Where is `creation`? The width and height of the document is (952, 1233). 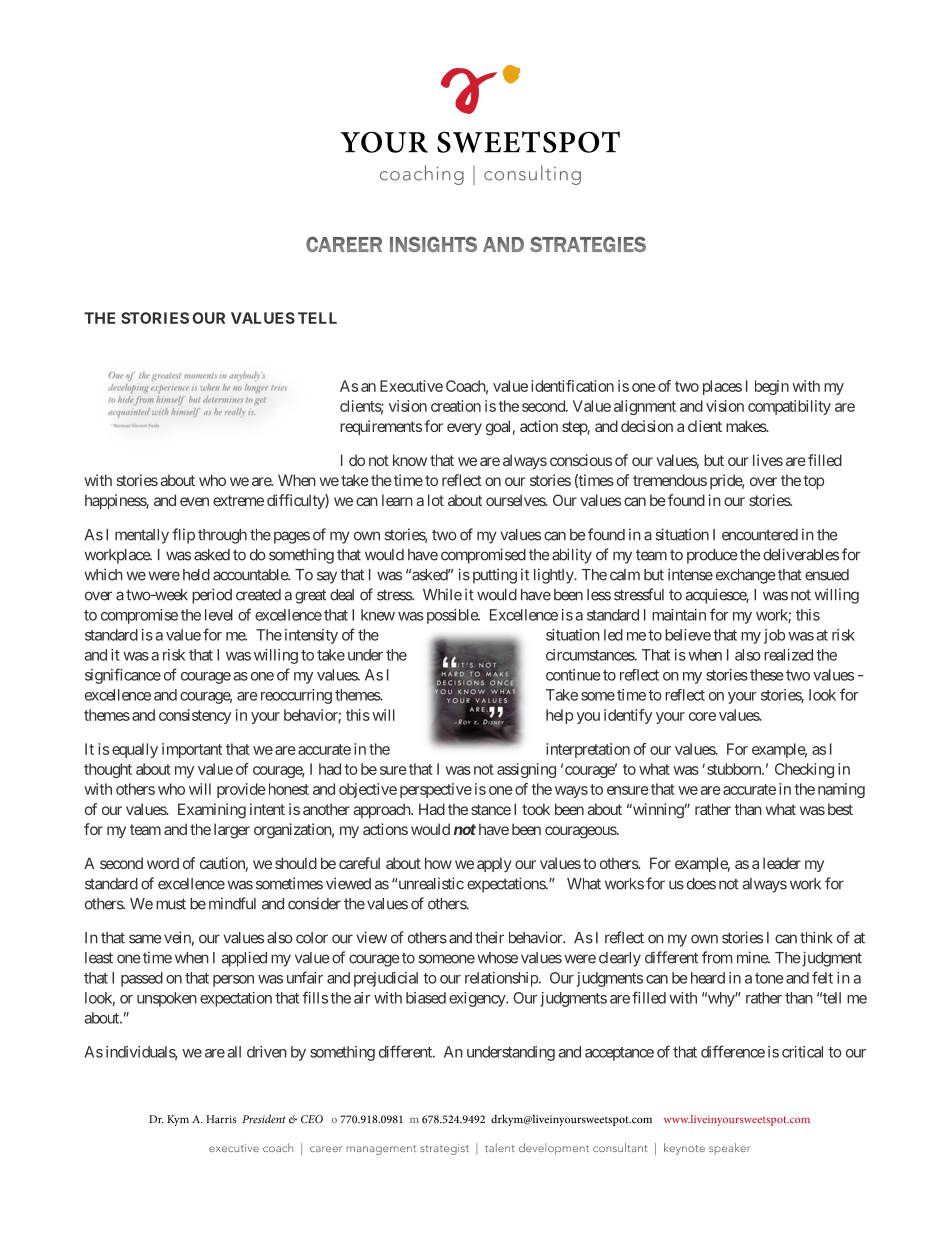
creation is located at coordinates (456, 406).
